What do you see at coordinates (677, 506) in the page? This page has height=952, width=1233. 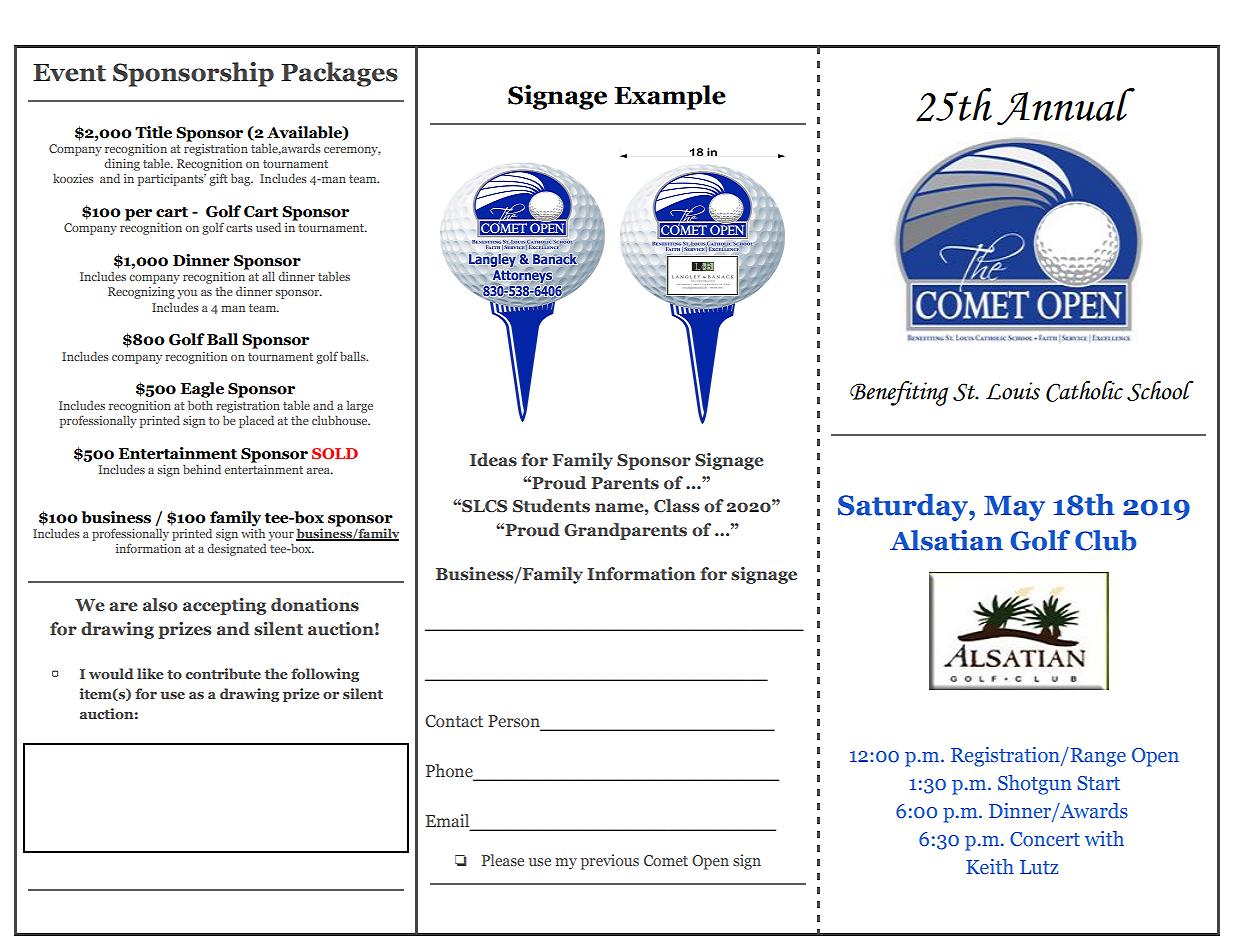 I see `Class` at bounding box center [677, 506].
